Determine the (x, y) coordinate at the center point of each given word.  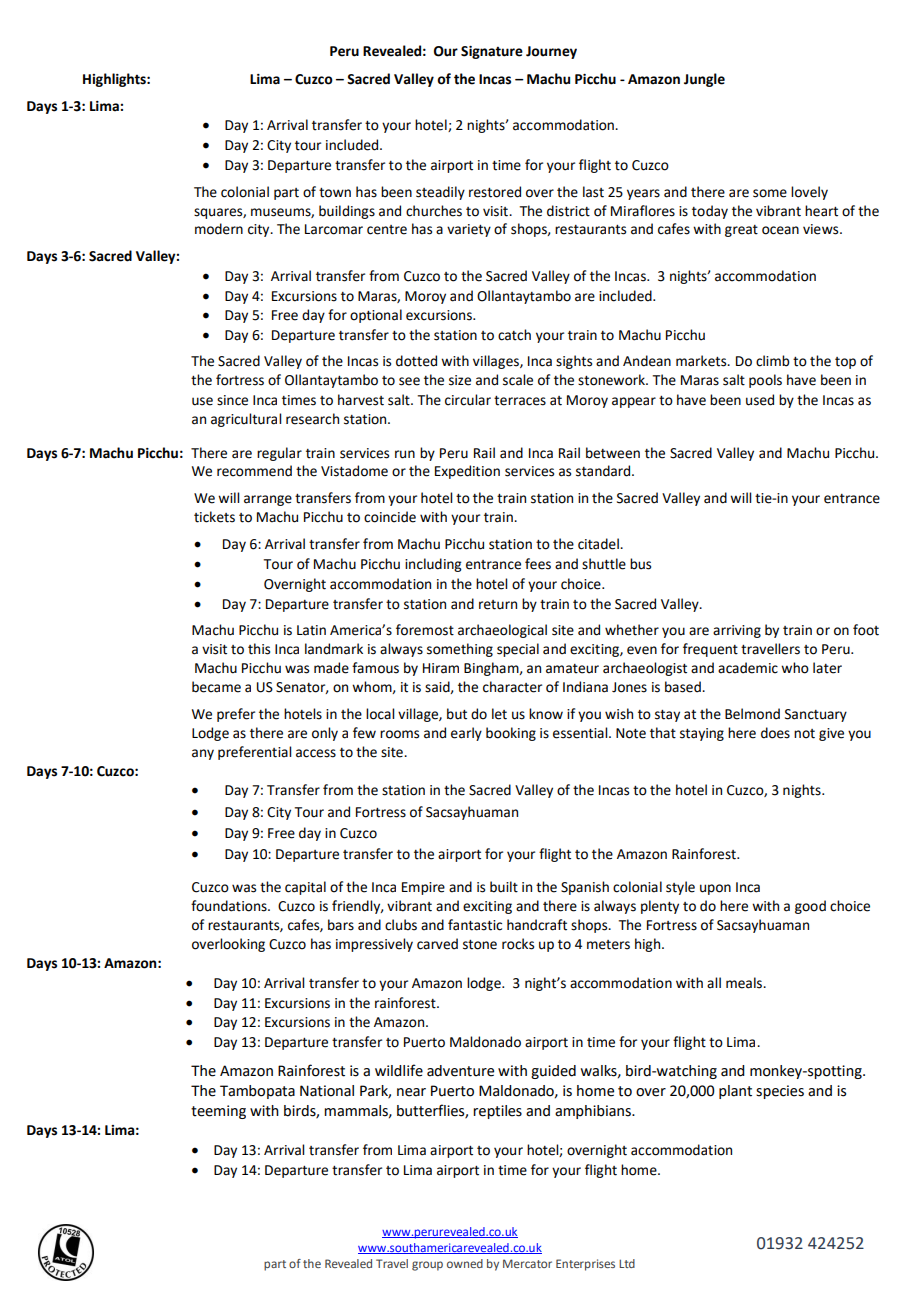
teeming (218, 1112)
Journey (551, 52)
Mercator (527, 1263)
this (259, 649)
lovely (809, 193)
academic (748, 668)
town (335, 193)
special (518, 650)
